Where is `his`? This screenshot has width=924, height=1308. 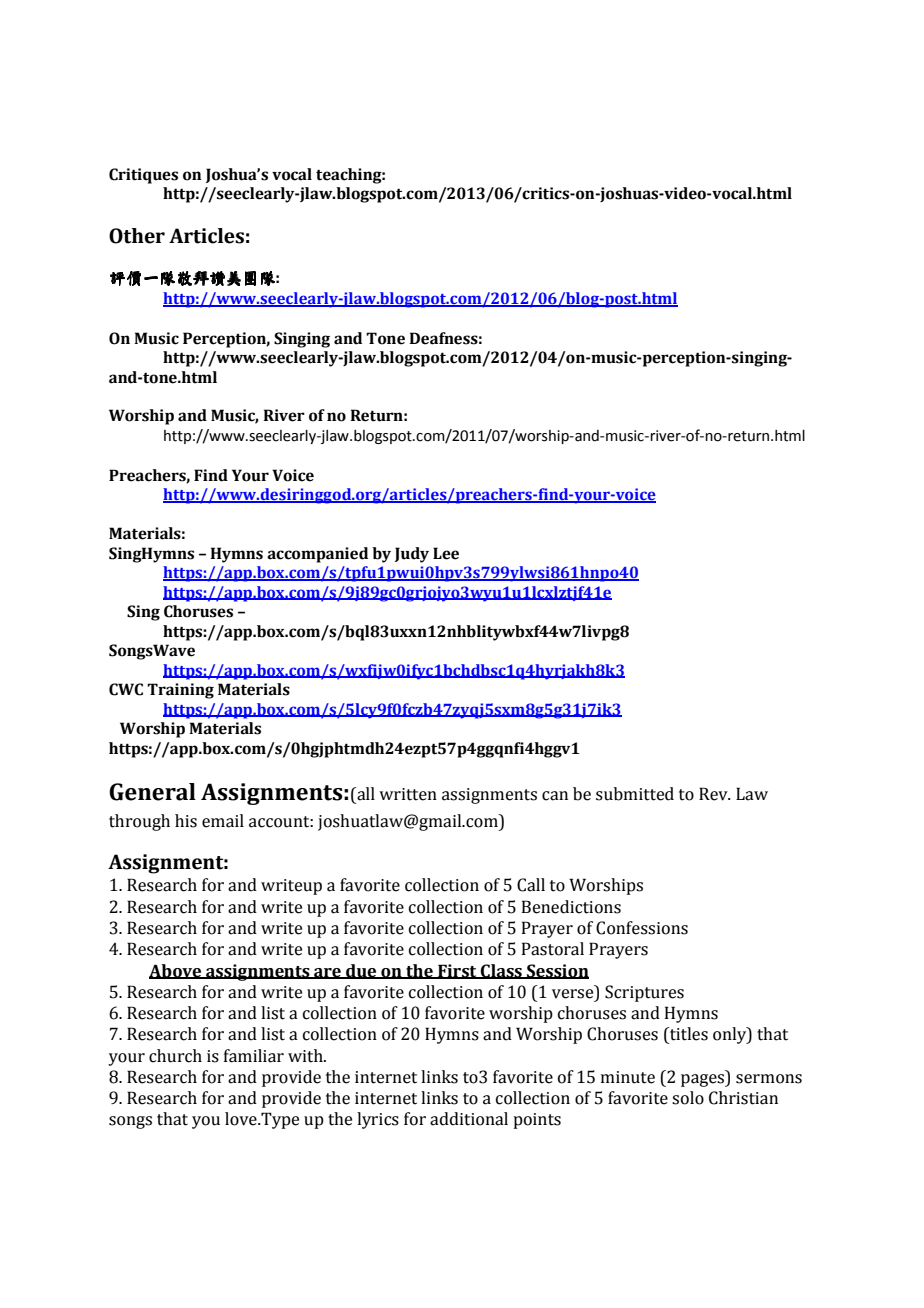
his is located at coordinates (186, 821).
